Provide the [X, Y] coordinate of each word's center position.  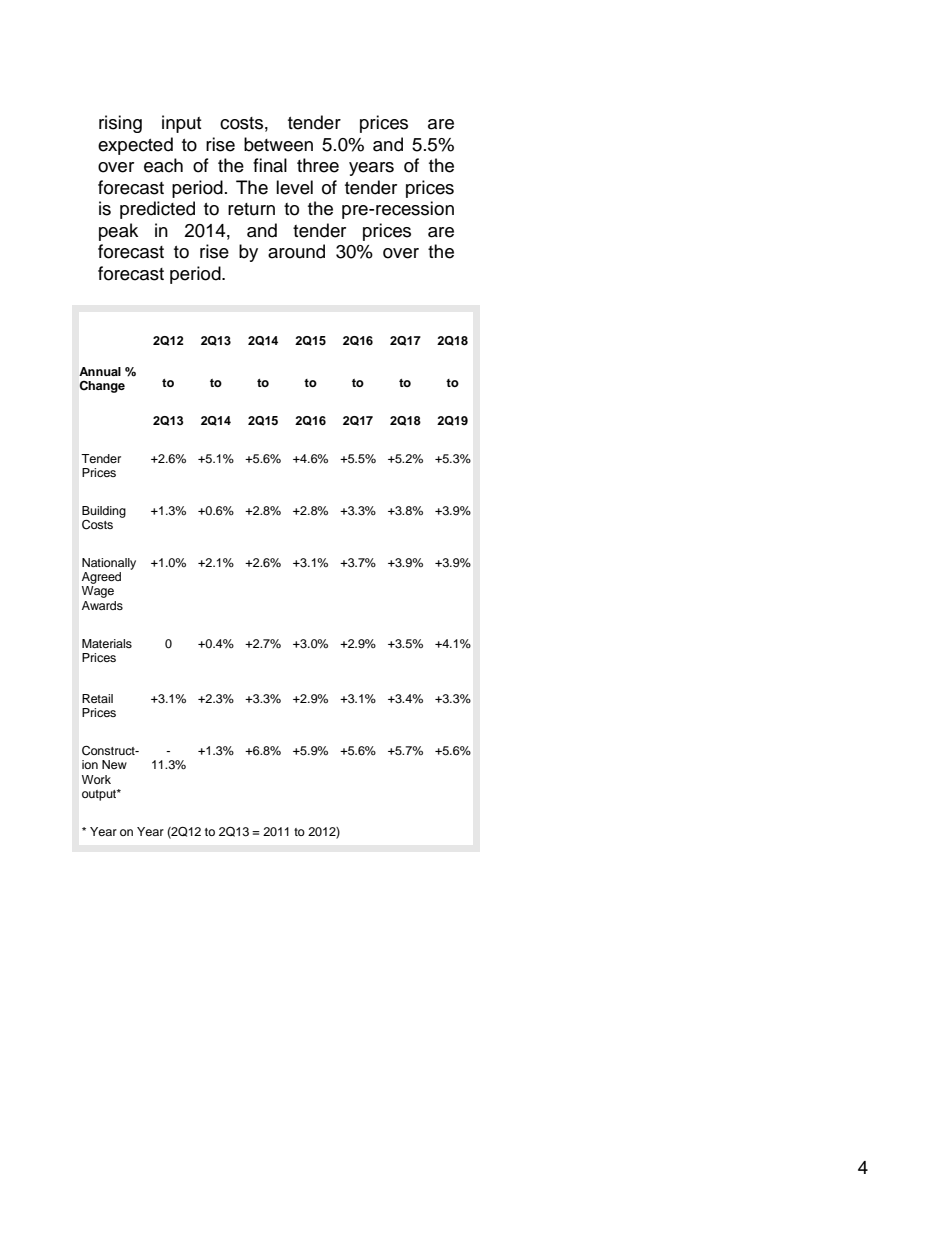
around [296, 251]
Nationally [109, 564]
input [181, 124]
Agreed [101, 578]
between [278, 144]
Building [104, 512]
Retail [97, 698]
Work [96, 779]
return [251, 209]
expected [135, 146]
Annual [100, 371]
